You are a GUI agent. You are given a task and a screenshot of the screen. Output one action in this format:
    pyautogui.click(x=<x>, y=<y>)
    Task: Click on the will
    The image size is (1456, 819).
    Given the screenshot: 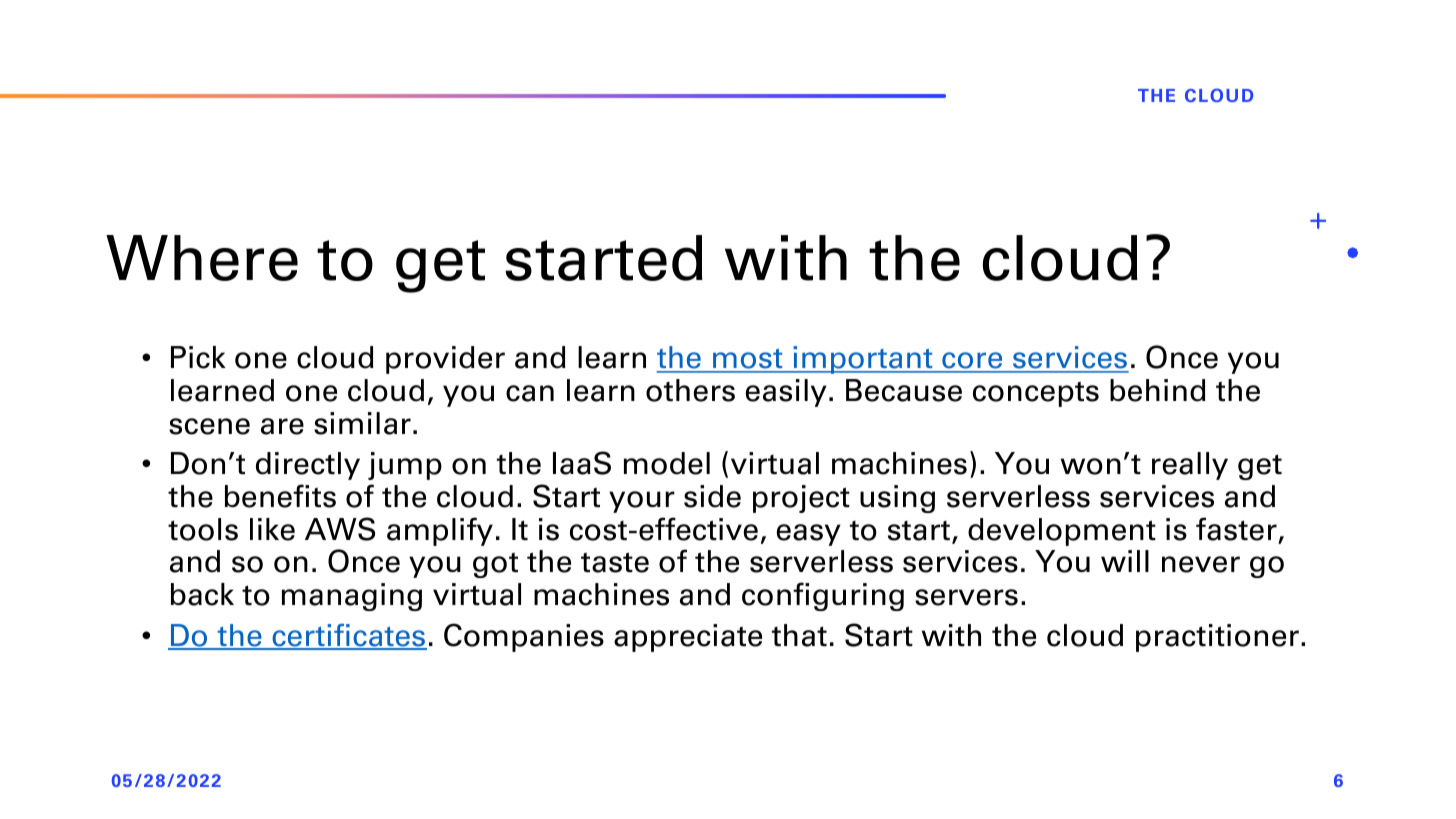 What is the action you would take?
    pyautogui.click(x=1125, y=561)
